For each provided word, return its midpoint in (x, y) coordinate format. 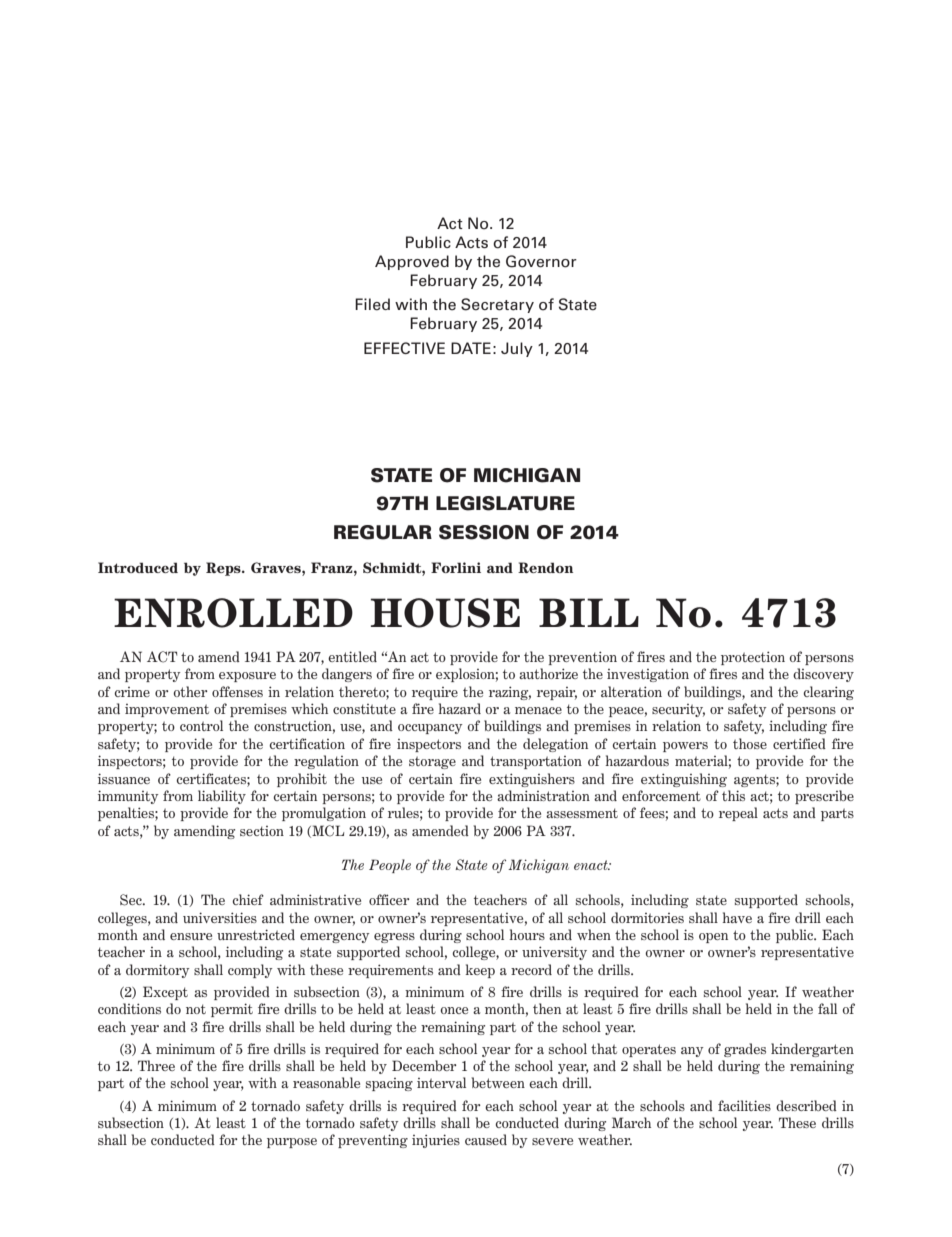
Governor (541, 261)
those (750, 743)
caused (486, 1139)
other (190, 691)
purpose (292, 1143)
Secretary (497, 305)
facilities (744, 1105)
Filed (372, 304)
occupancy (430, 729)
